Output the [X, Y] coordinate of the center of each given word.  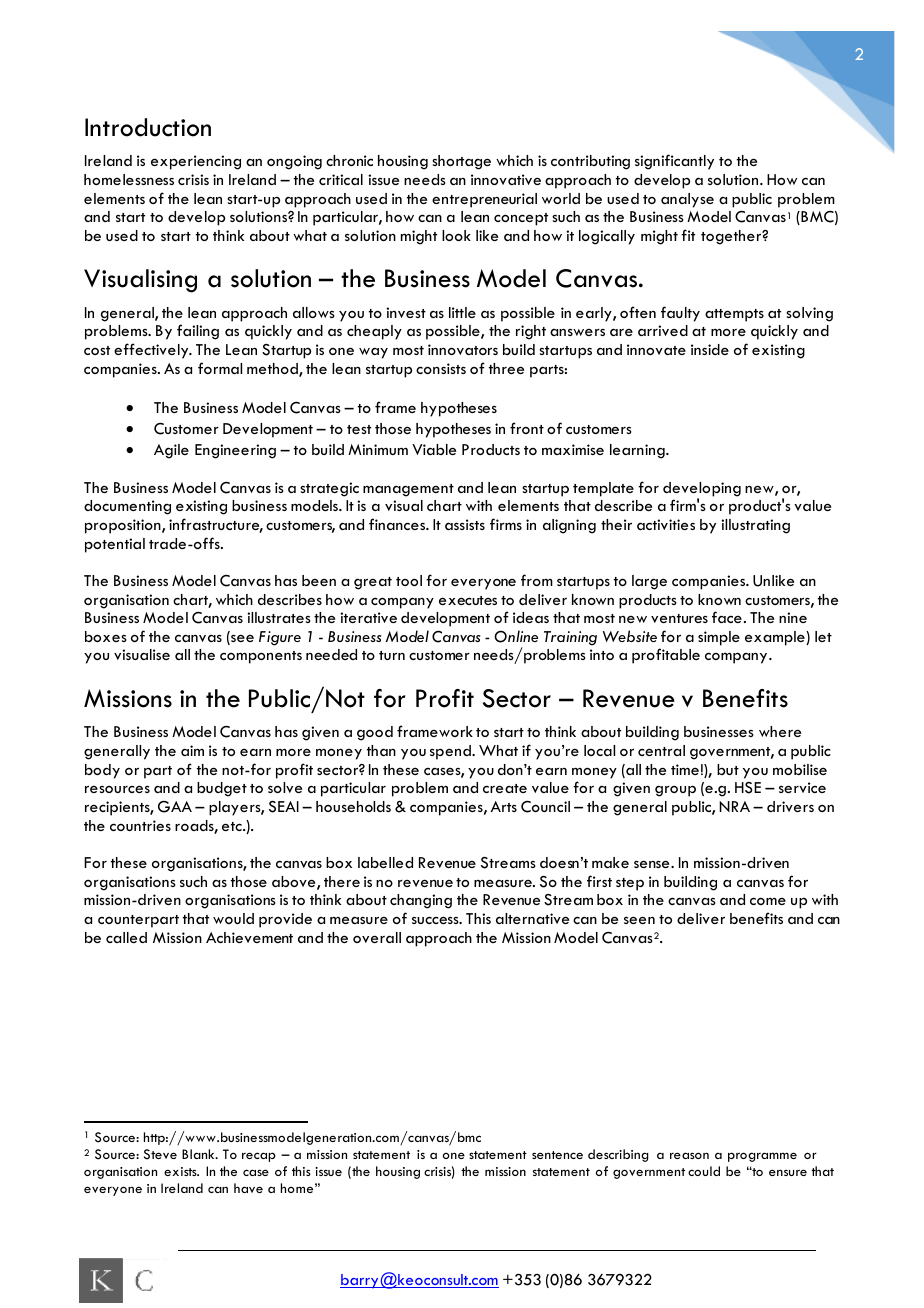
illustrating [755, 526]
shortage [461, 162]
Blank [199, 1154]
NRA [734, 806]
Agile [171, 451]
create [505, 788]
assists [465, 524]
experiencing [196, 162]
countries [140, 825]
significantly [674, 162]
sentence [557, 1155]
